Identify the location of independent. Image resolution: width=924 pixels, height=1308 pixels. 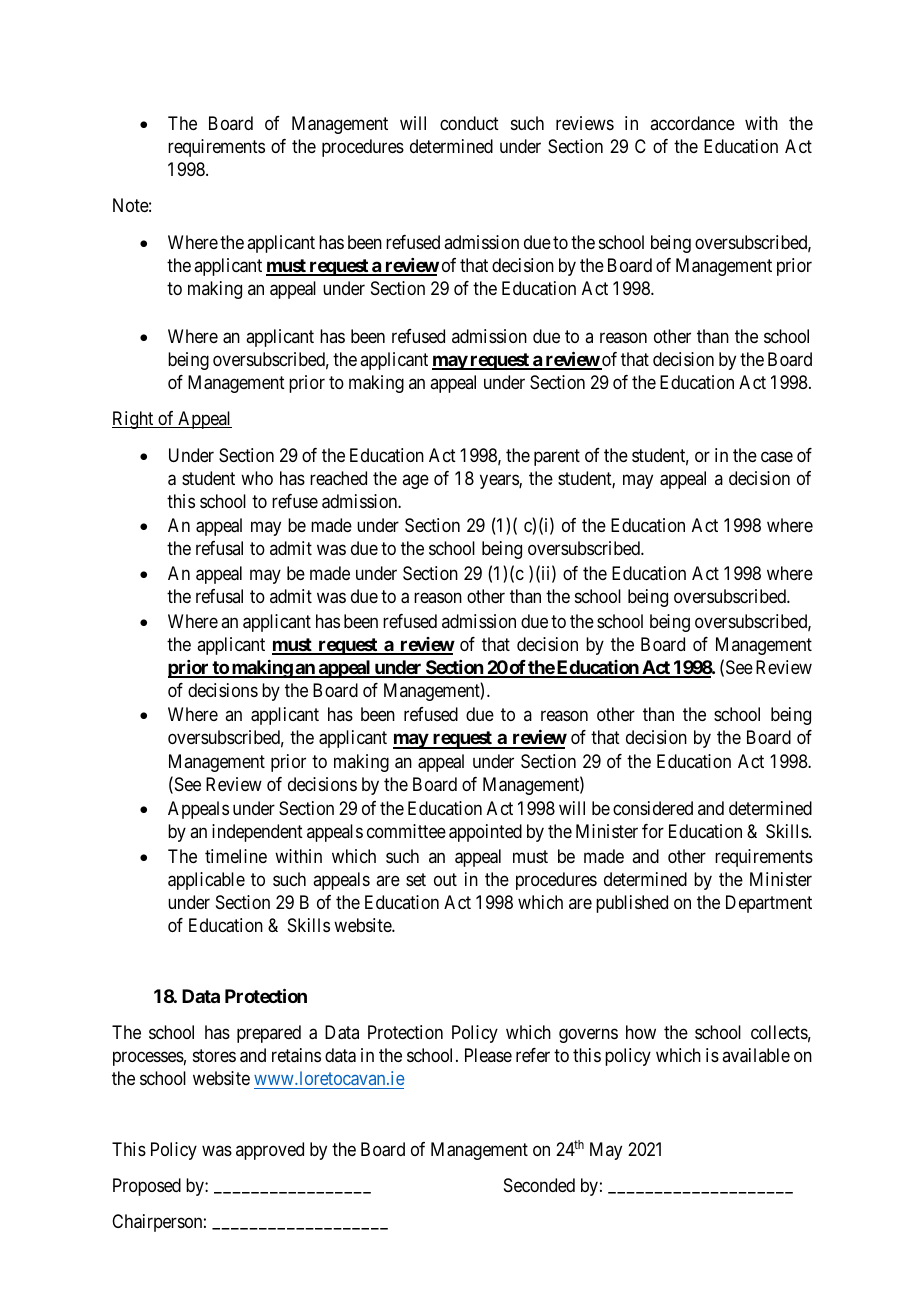
(257, 833).
